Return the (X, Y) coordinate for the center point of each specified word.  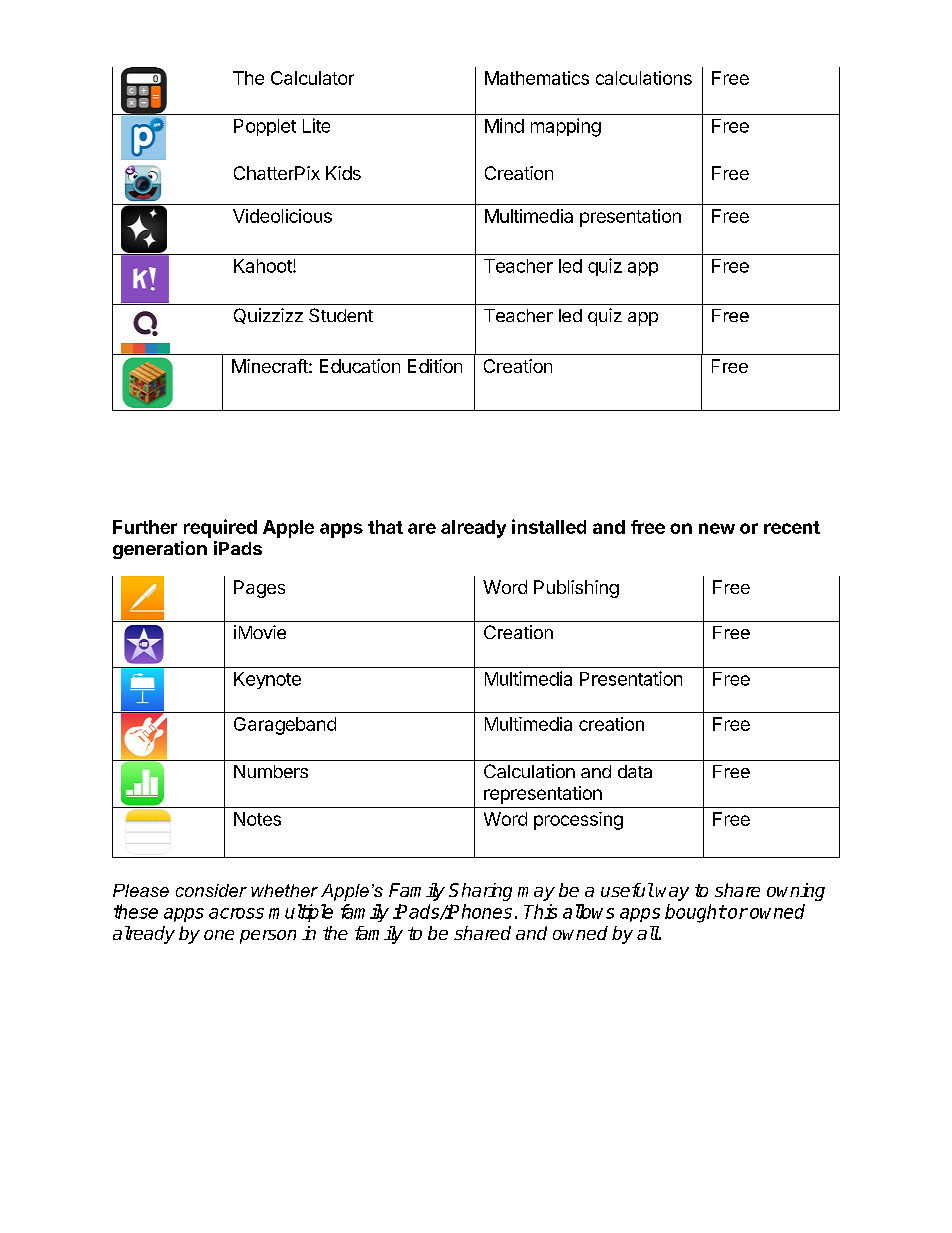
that (385, 527)
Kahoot (264, 266)
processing (578, 821)
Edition (435, 366)
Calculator (312, 78)
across (236, 913)
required (220, 528)
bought (695, 913)
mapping (566, 127)
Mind (504, 125)
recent (792, 527)
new (717, 528)
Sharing (480, 892)
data (635, 771)
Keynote (267, 680)
